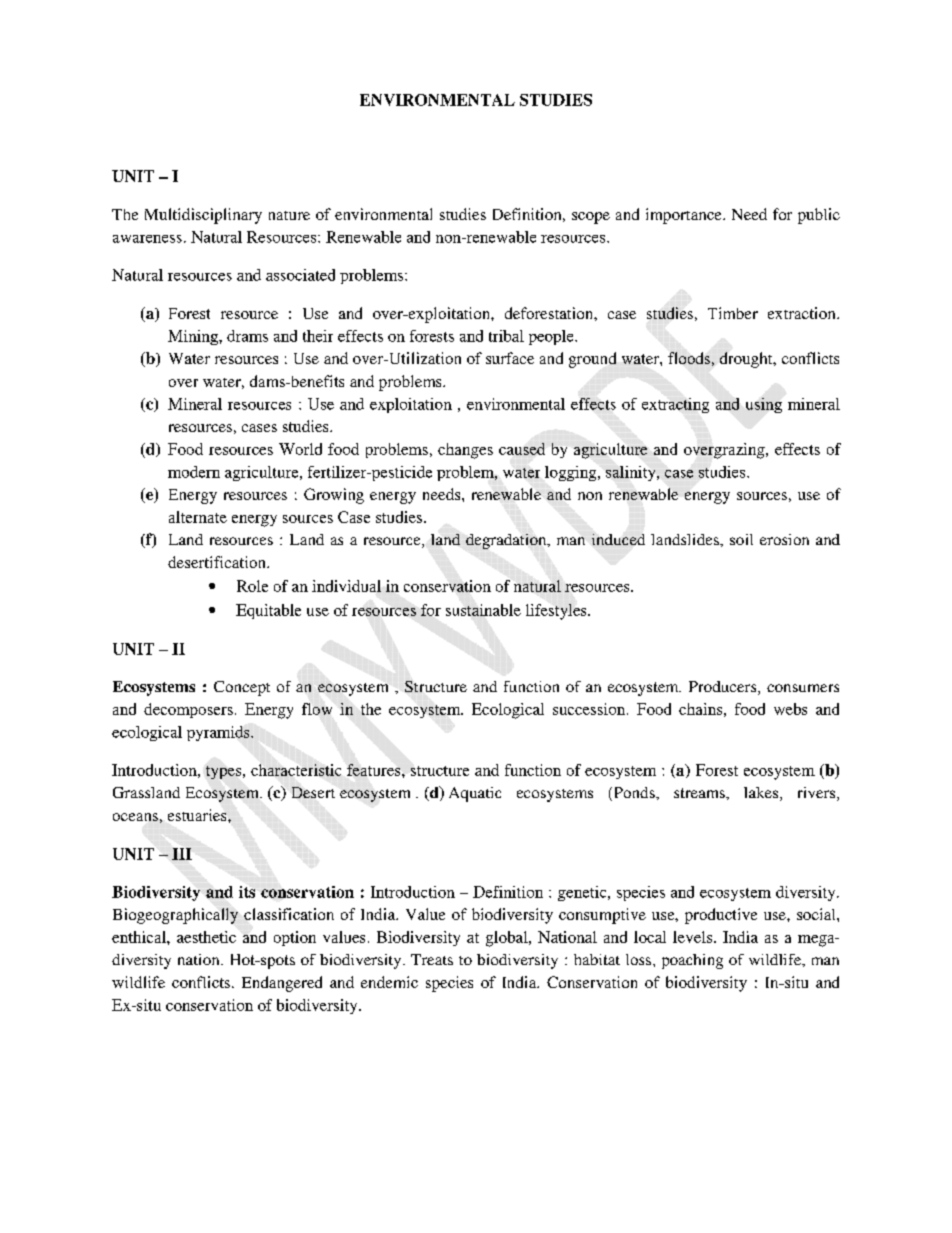 This page has width=952, height=1233. What do you see at coordinates (432, 959) in the page?
I see `Treats` at bounding box center [432, 959].
